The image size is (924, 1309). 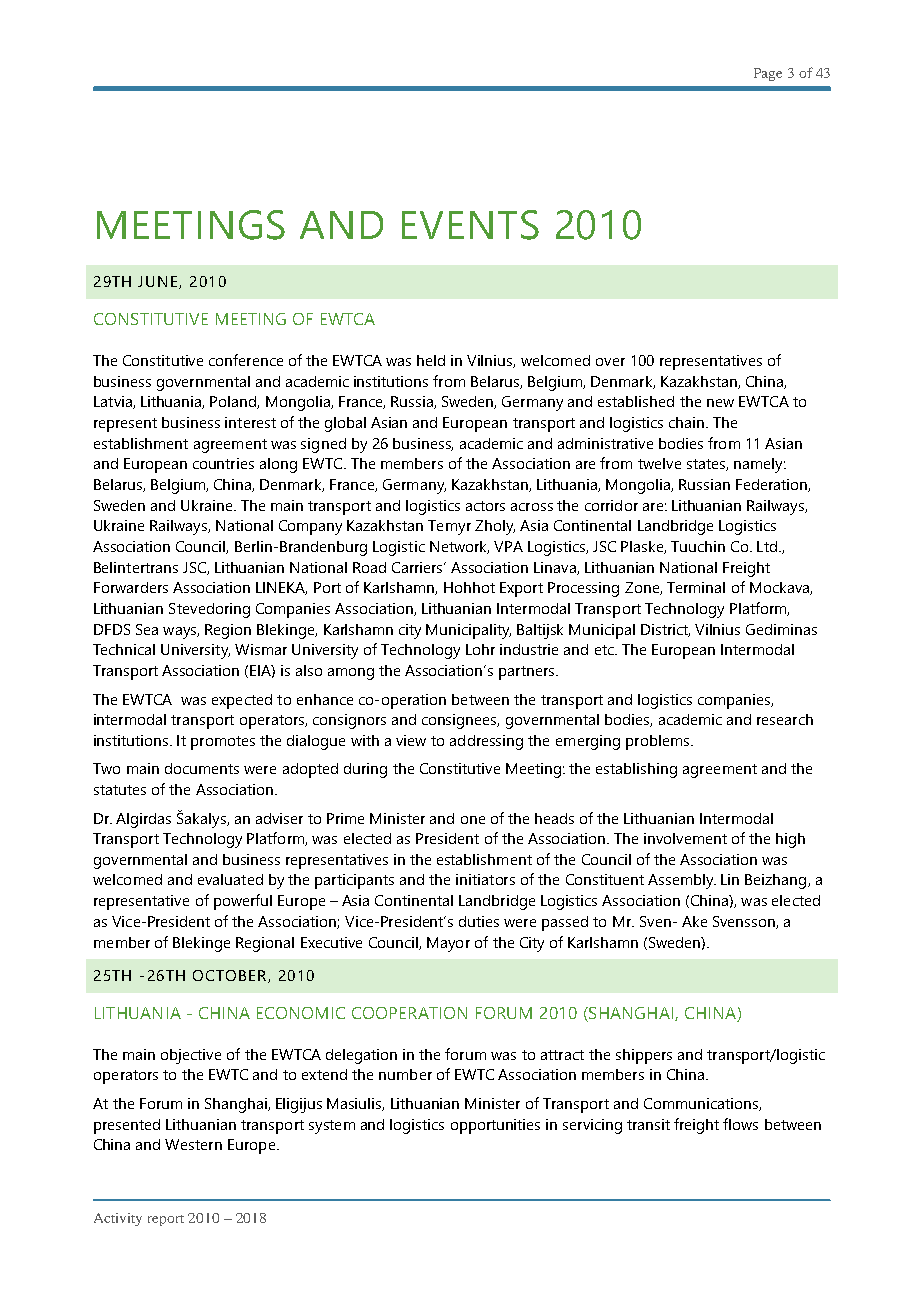 What do you see at coordinates (485, 879) in the document?
I see `initiators` at bounding box center [485, 879].
